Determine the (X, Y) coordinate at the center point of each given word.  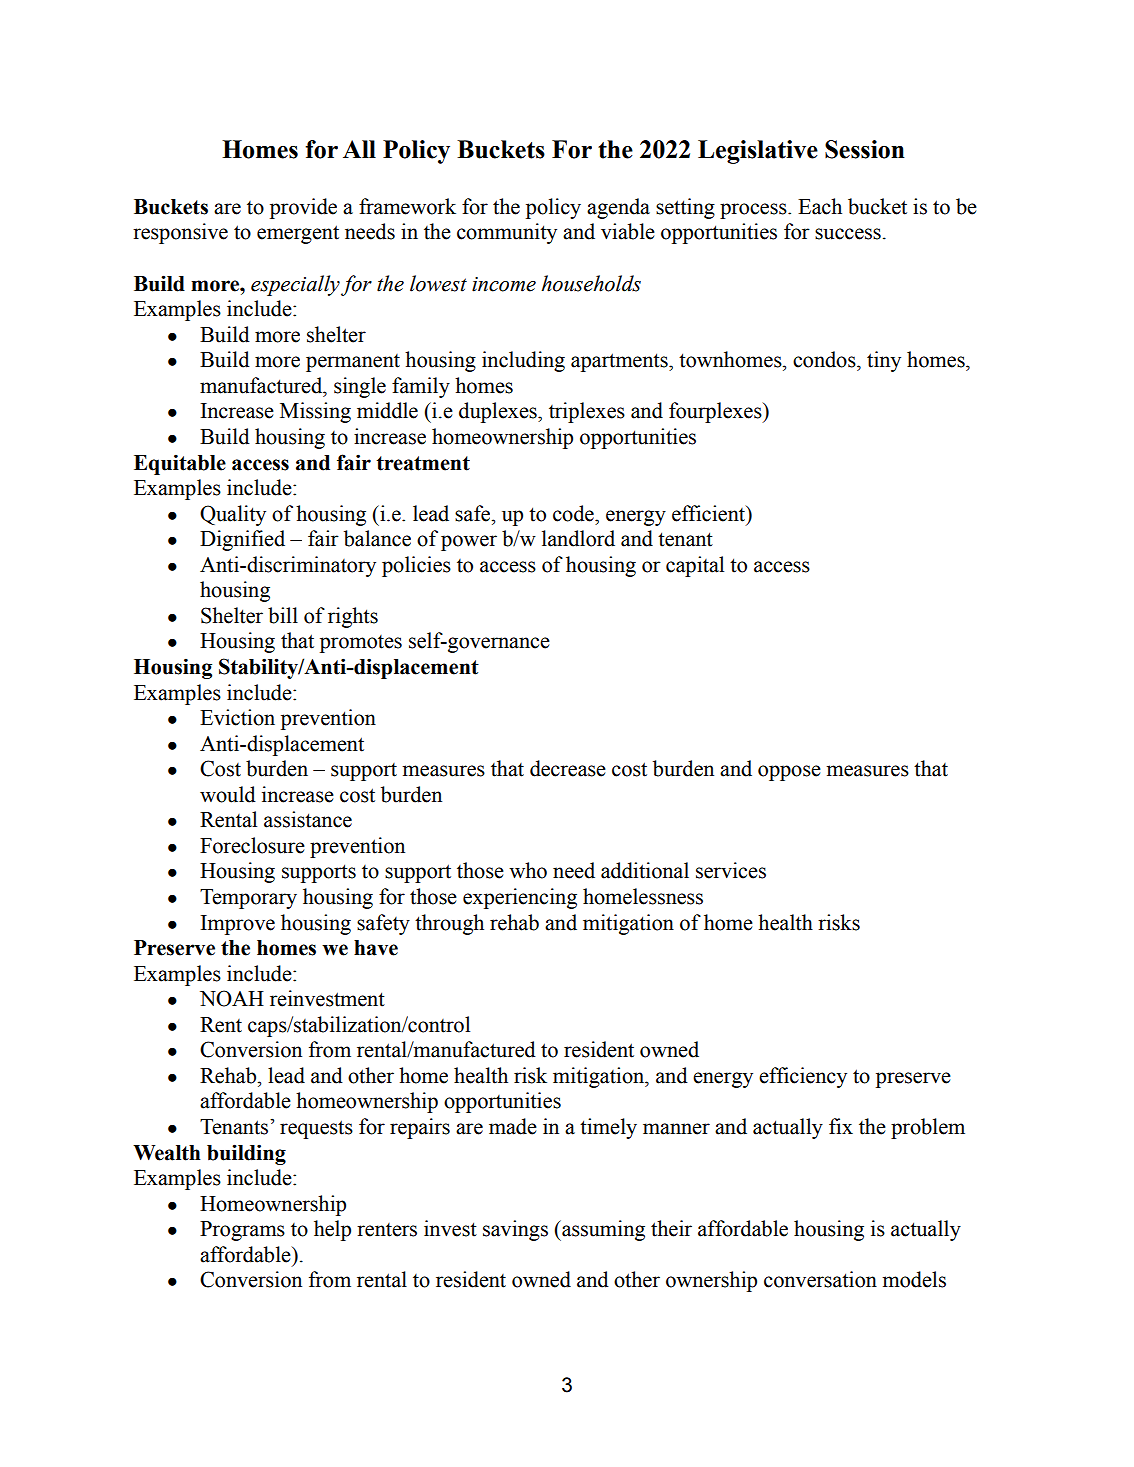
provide (303, 208)
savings (515, 1230)
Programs (242, 1231)
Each (820, 206)
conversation (820, 1279)
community (507, 233)
